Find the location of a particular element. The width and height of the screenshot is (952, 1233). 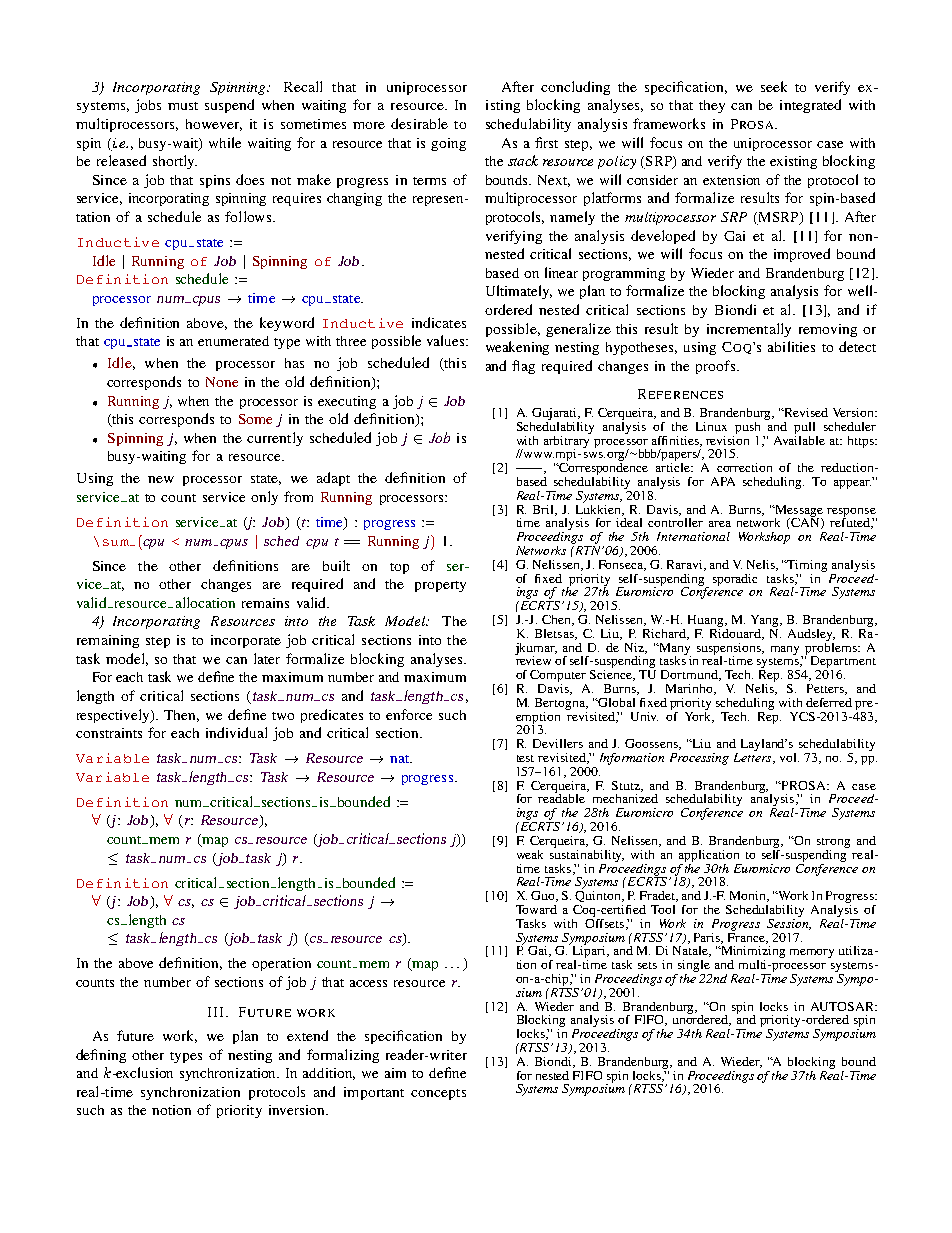

readable is located at coordinates (561, 797).
